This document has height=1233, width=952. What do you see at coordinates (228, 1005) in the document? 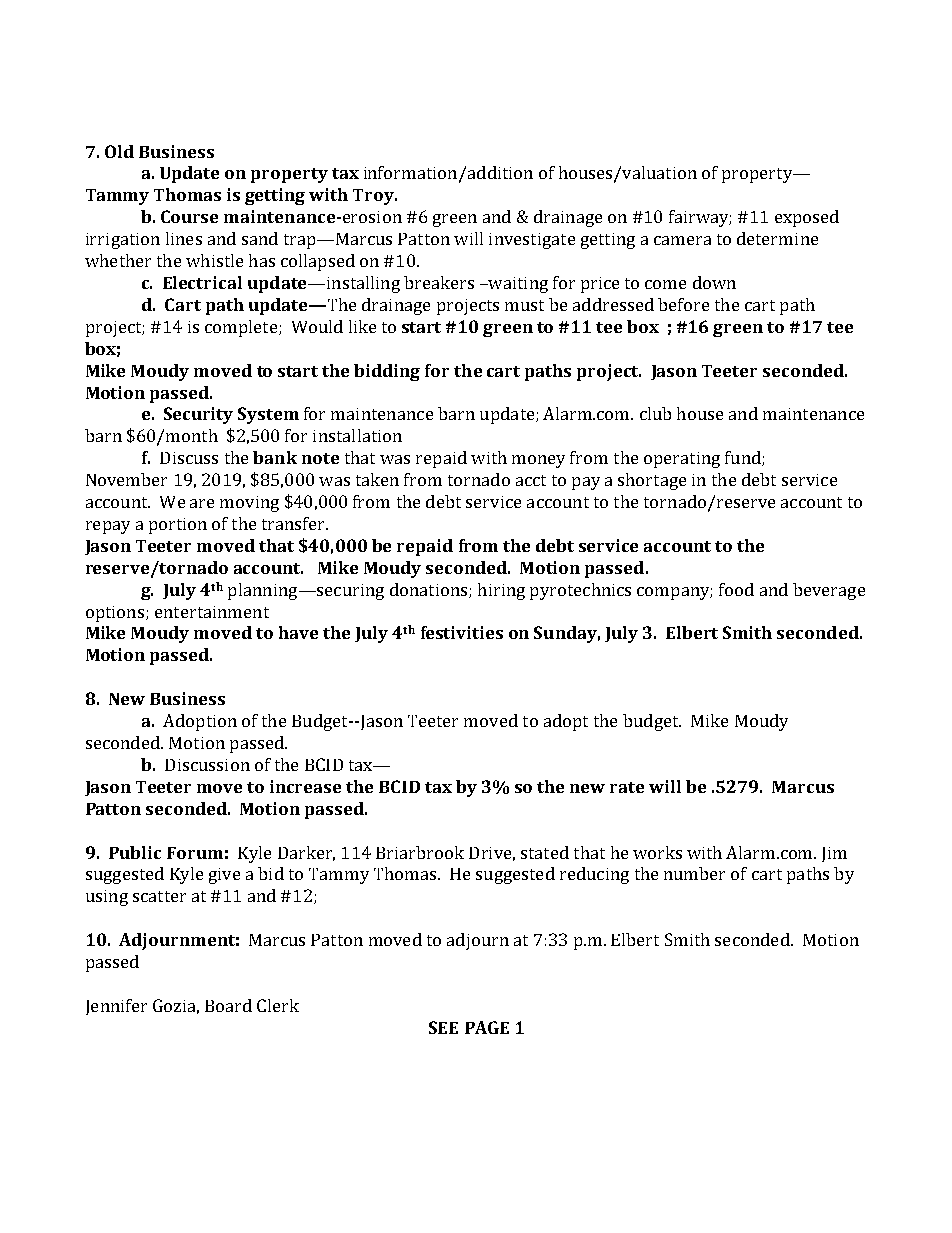
I see `Board` at bounding box center [228, 1005].
